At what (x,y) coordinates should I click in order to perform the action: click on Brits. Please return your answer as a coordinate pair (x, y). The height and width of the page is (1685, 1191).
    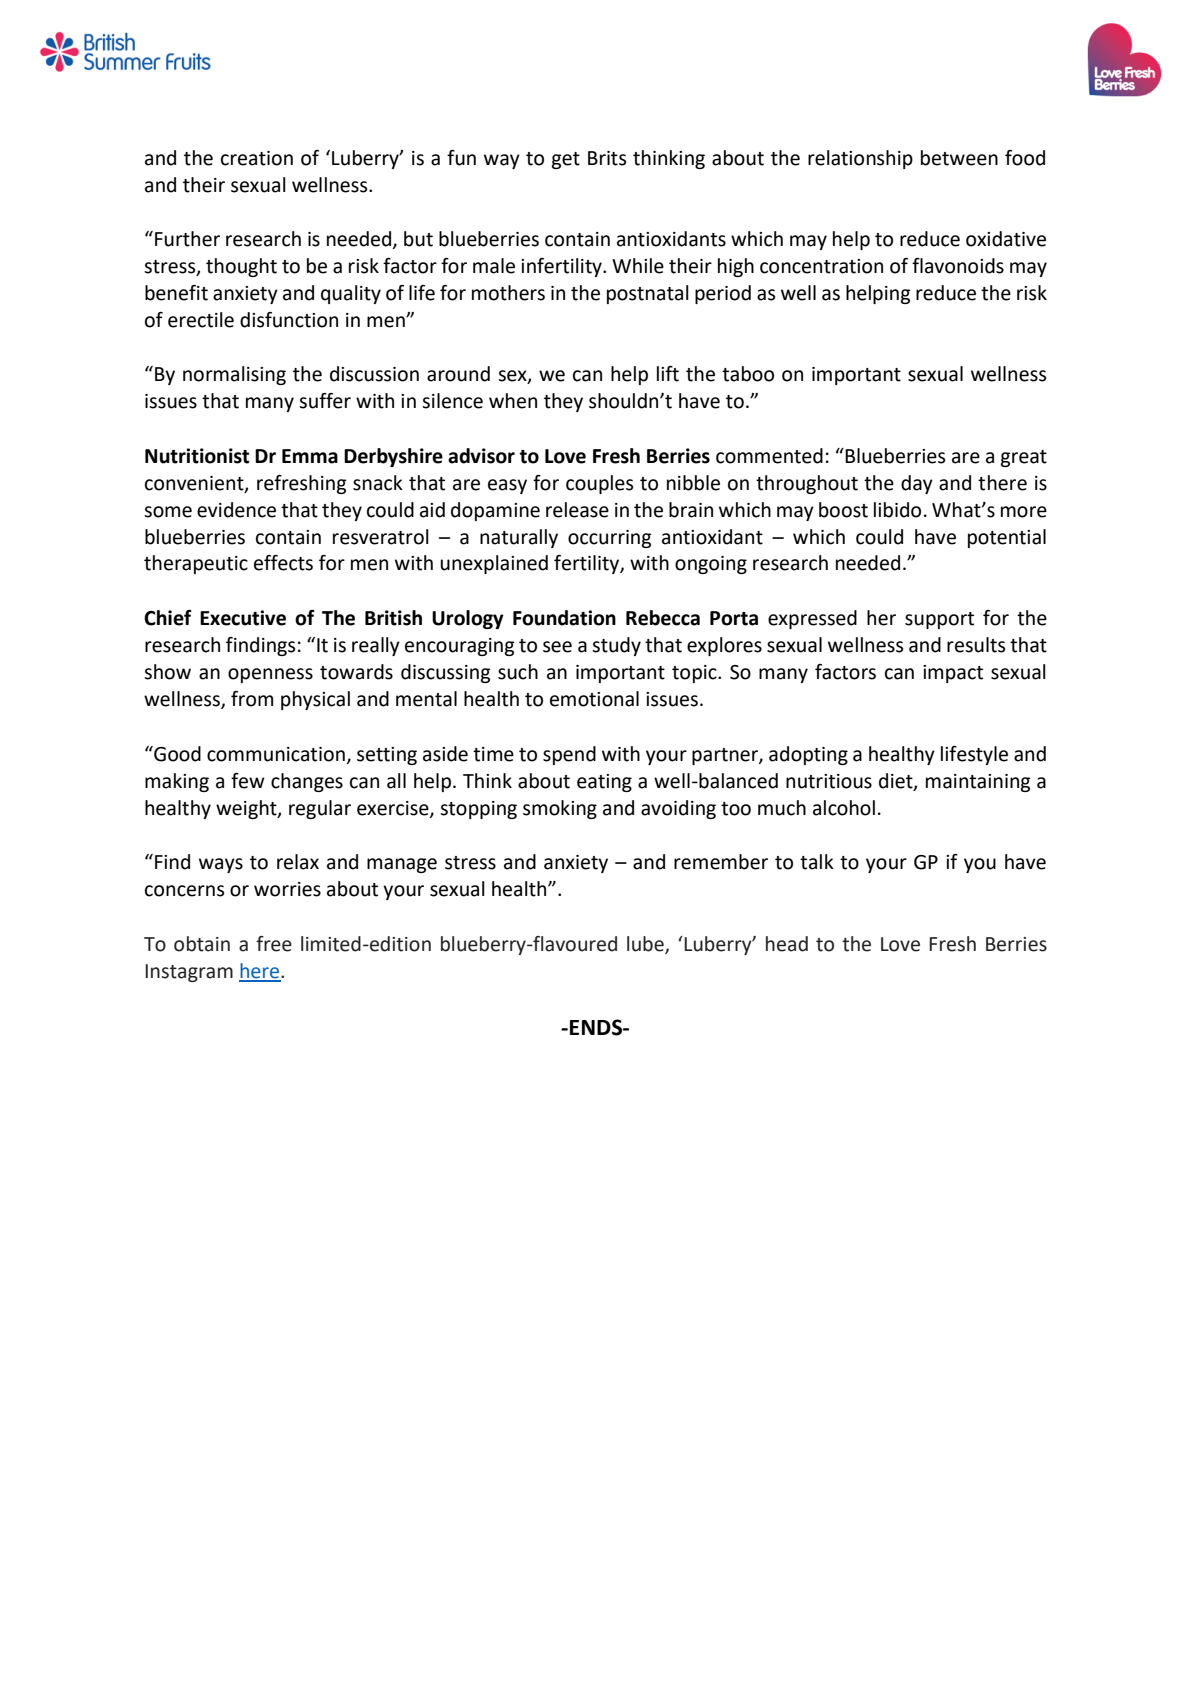
    Looking at the image, I should click on (607, 158).
